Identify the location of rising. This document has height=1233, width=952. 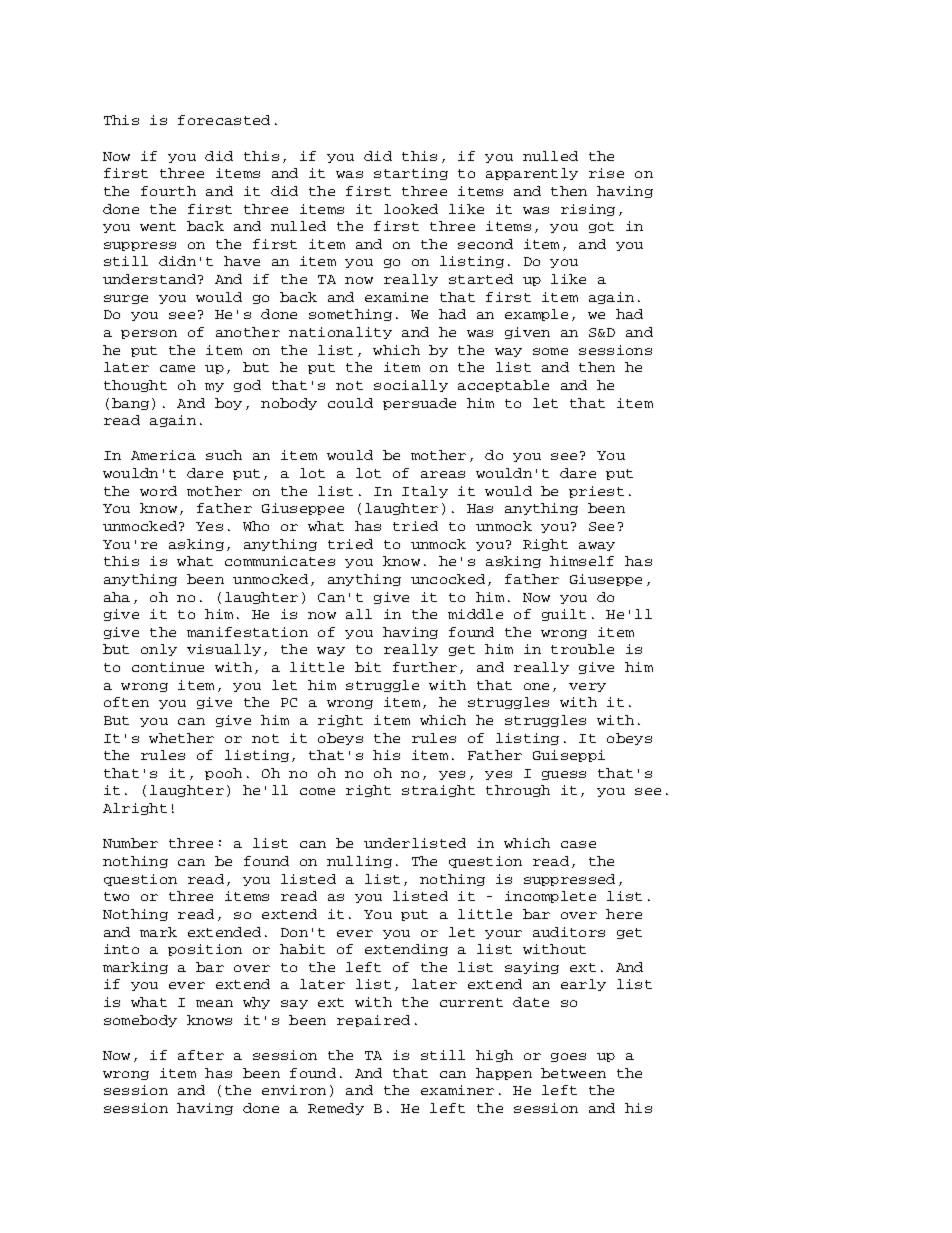
(588, 210).
